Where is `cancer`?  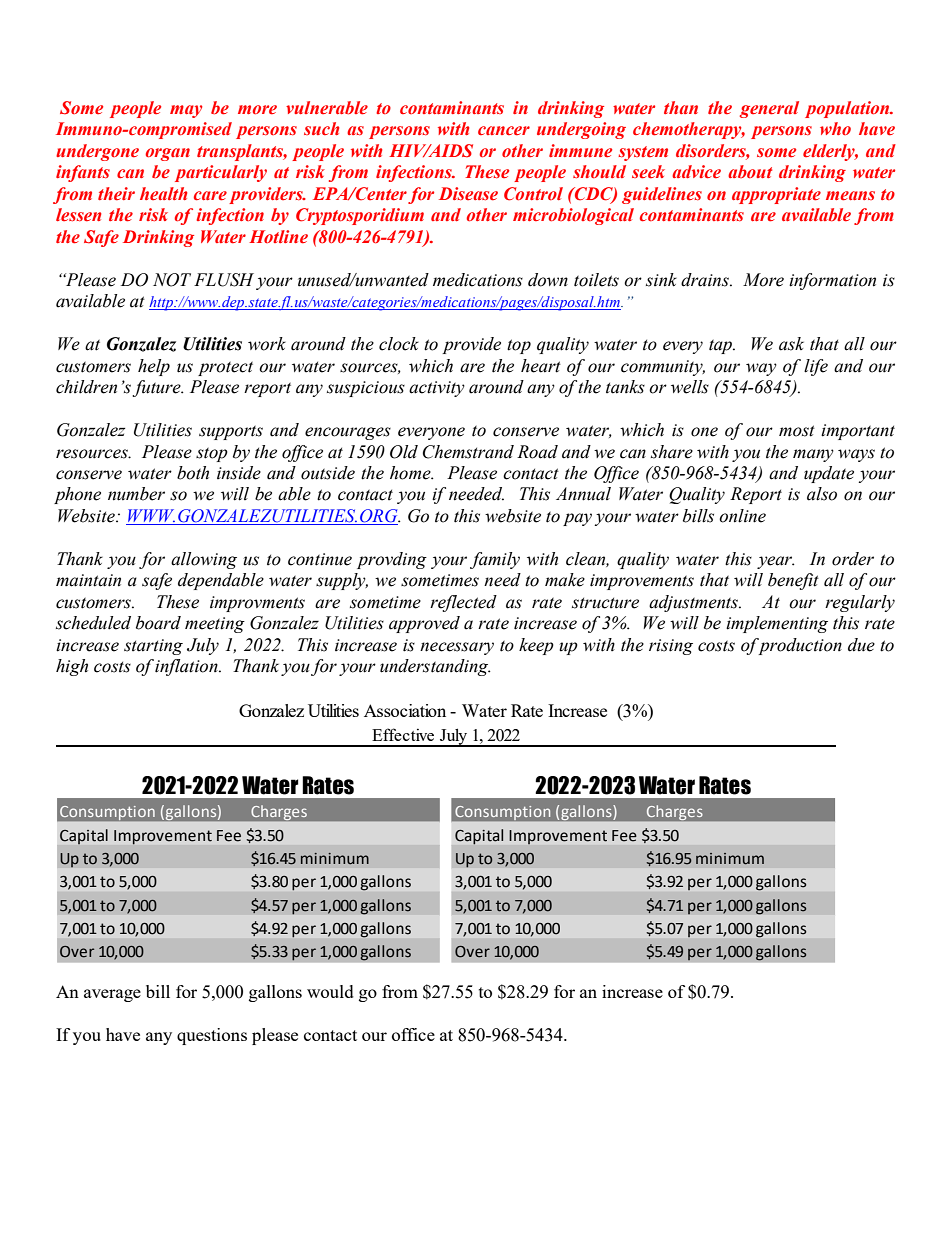 cancer is located at coordinates (504, 131).
